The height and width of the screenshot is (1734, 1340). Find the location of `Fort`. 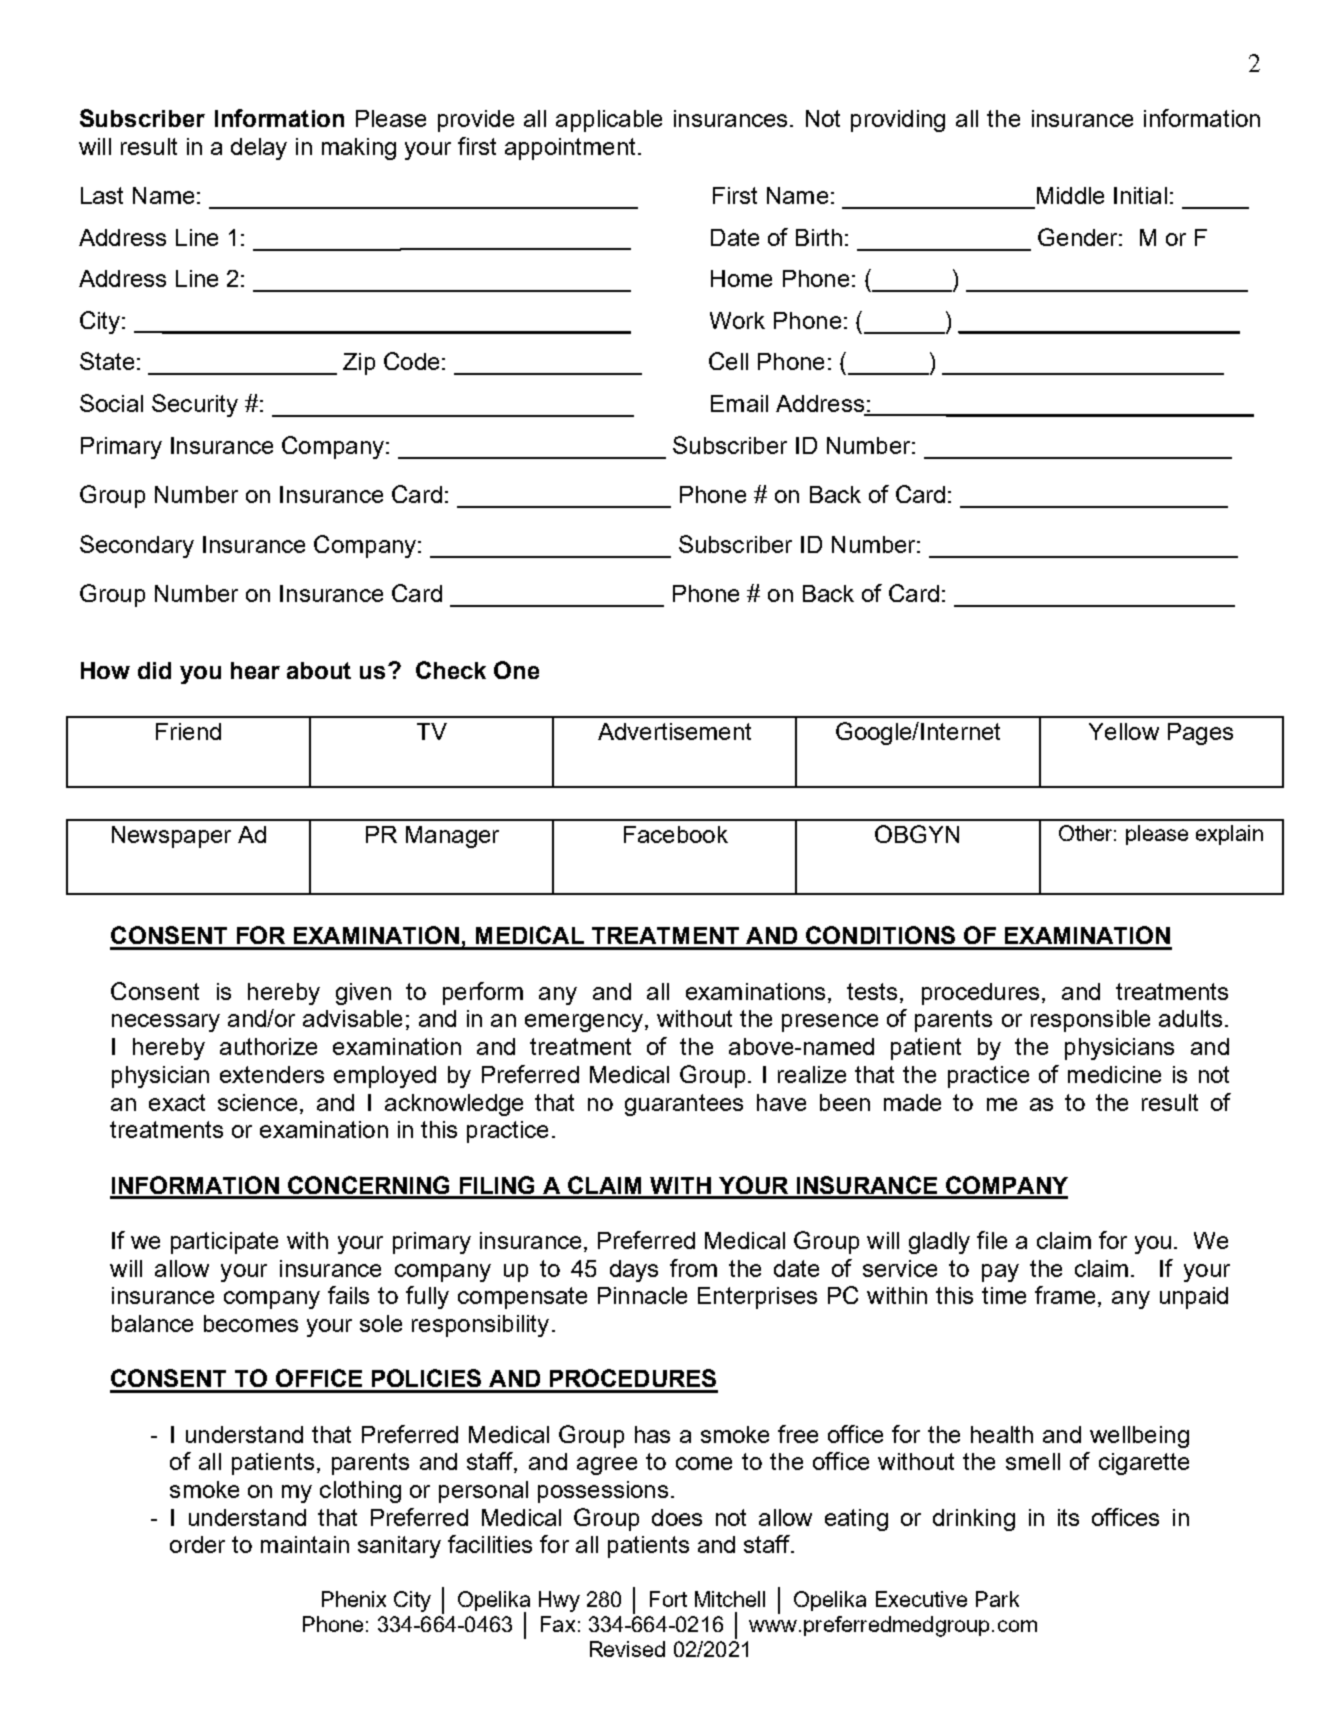

Fort is located at coordinates (668, 1599).
